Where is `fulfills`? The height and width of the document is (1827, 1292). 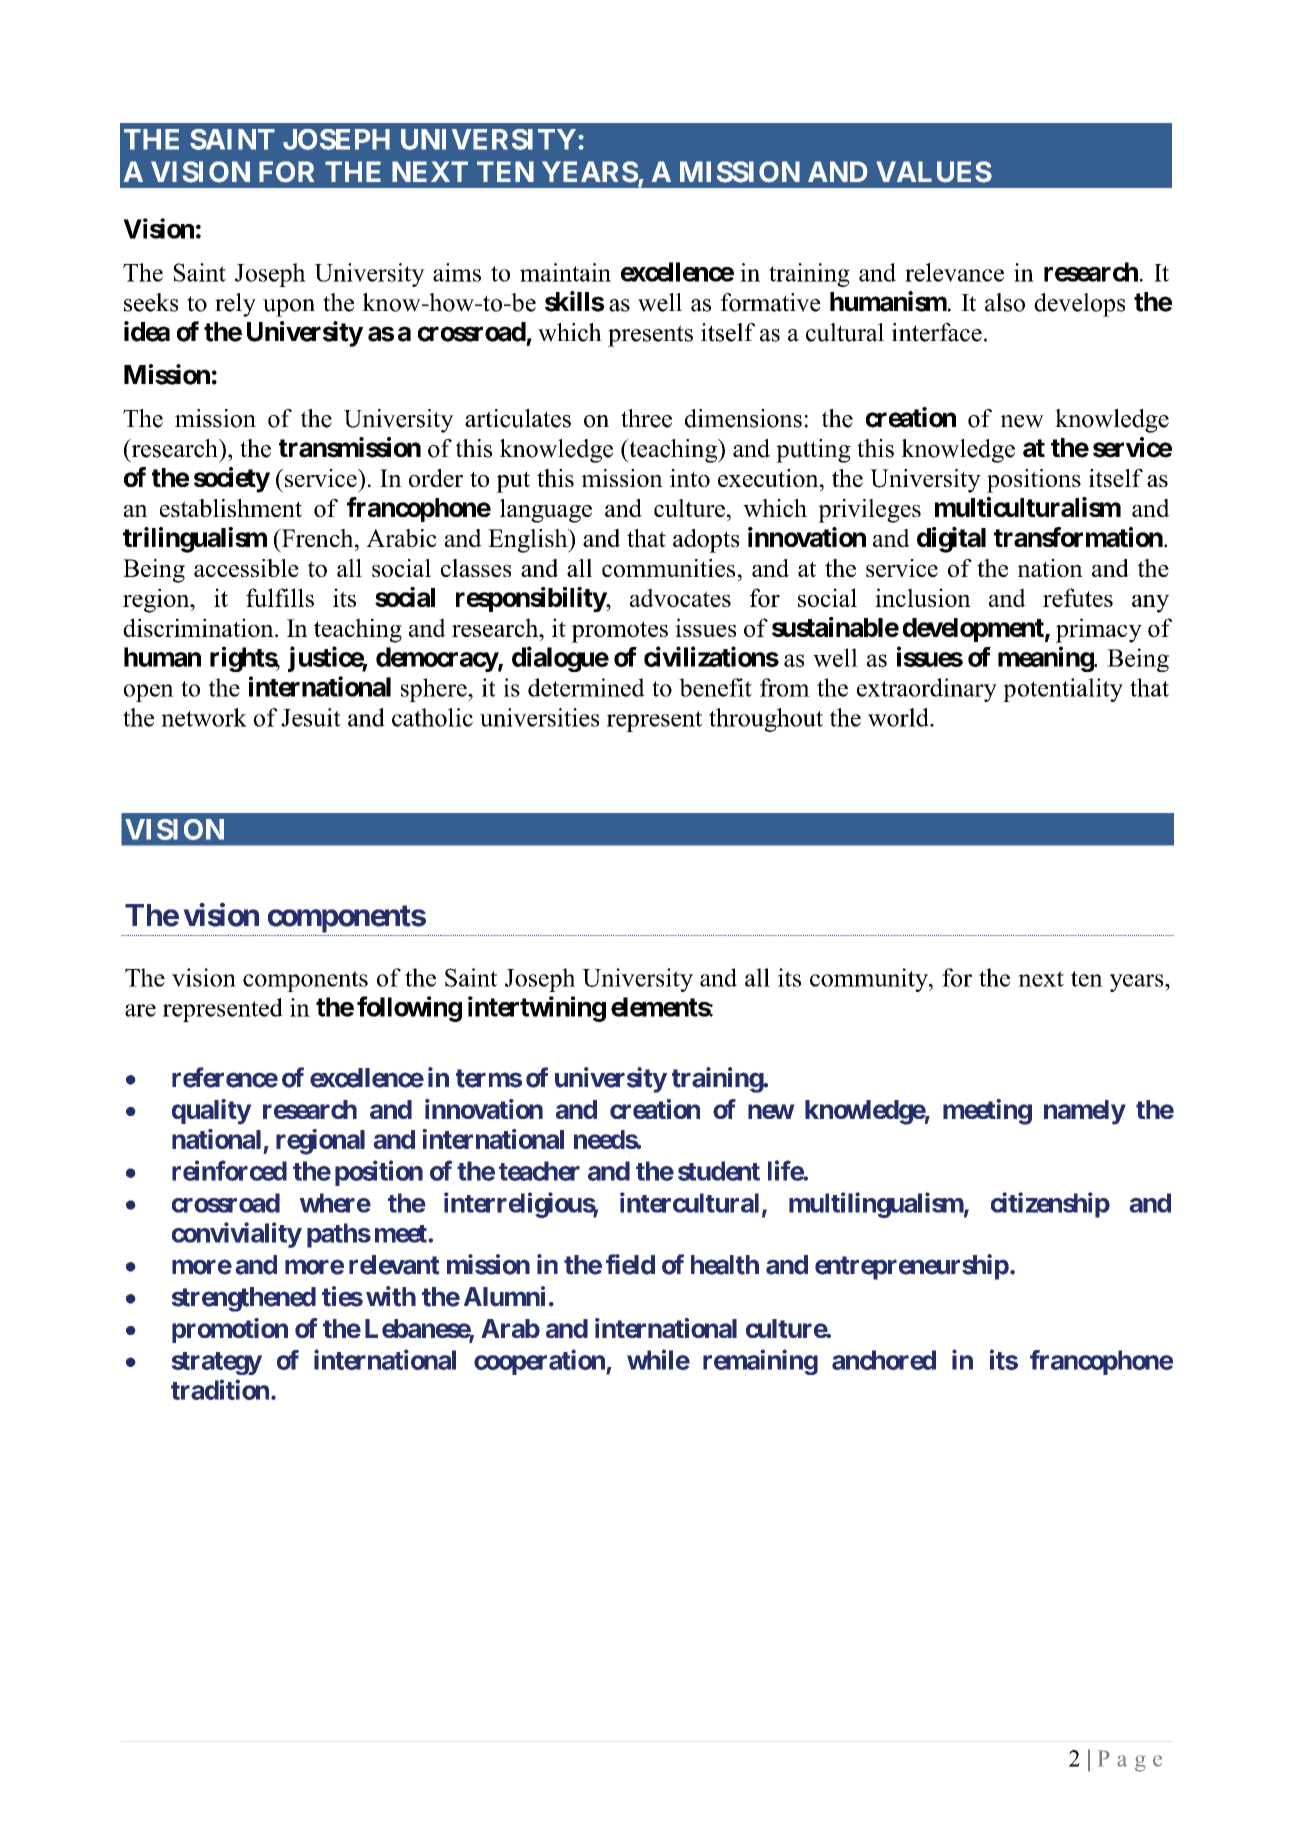
fulfills is located at coordinates (280, 597).
